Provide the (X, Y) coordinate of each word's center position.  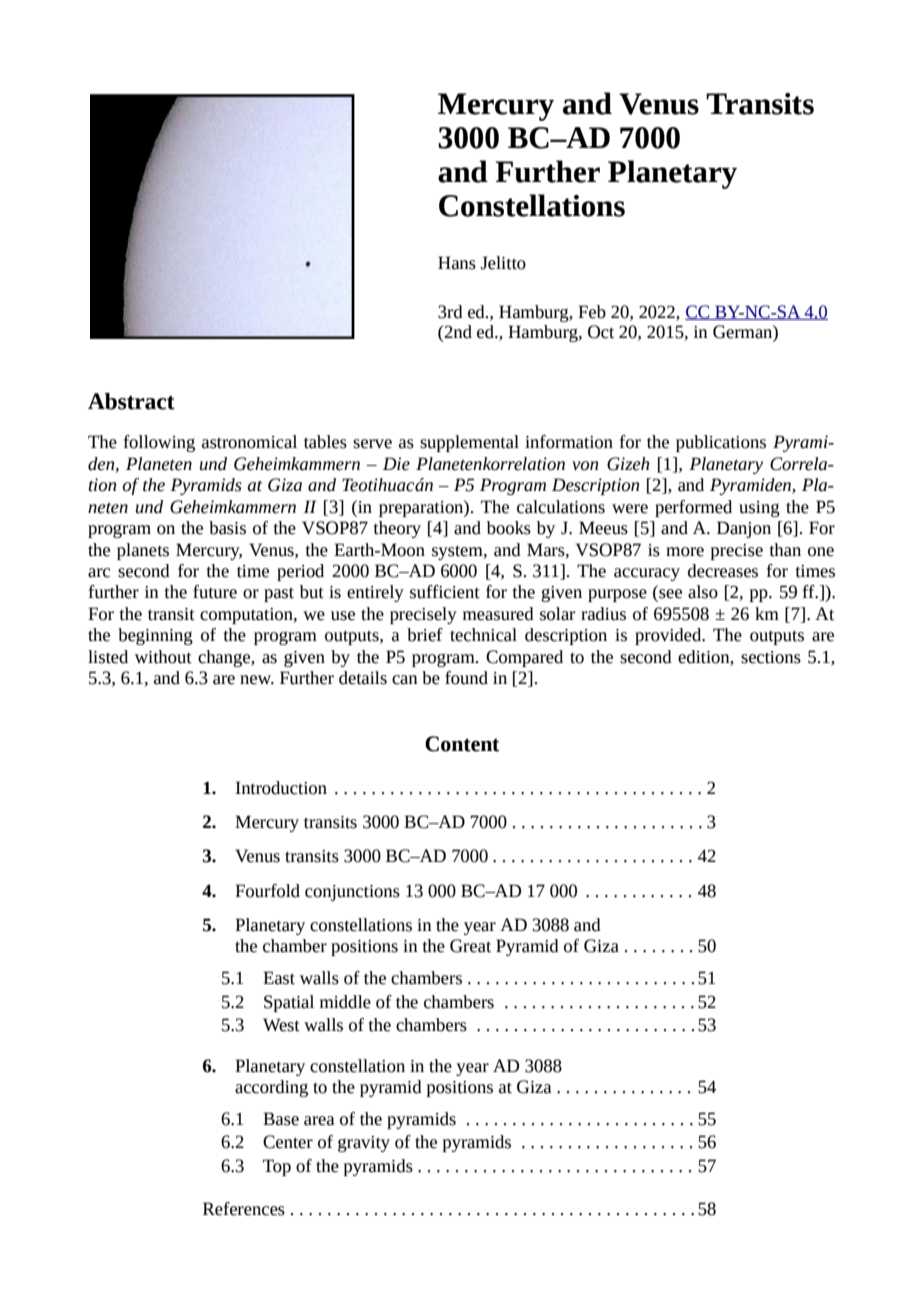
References (244, 1209)
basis (227, 528)
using (759, 509)
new (257, 680)
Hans (457, 263)
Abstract (131, 401)
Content (462, 744)
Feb (592, 312)
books (509, 528)
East (279, 978)
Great (470, 946)
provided (669, 636)
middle (345, 1002)
